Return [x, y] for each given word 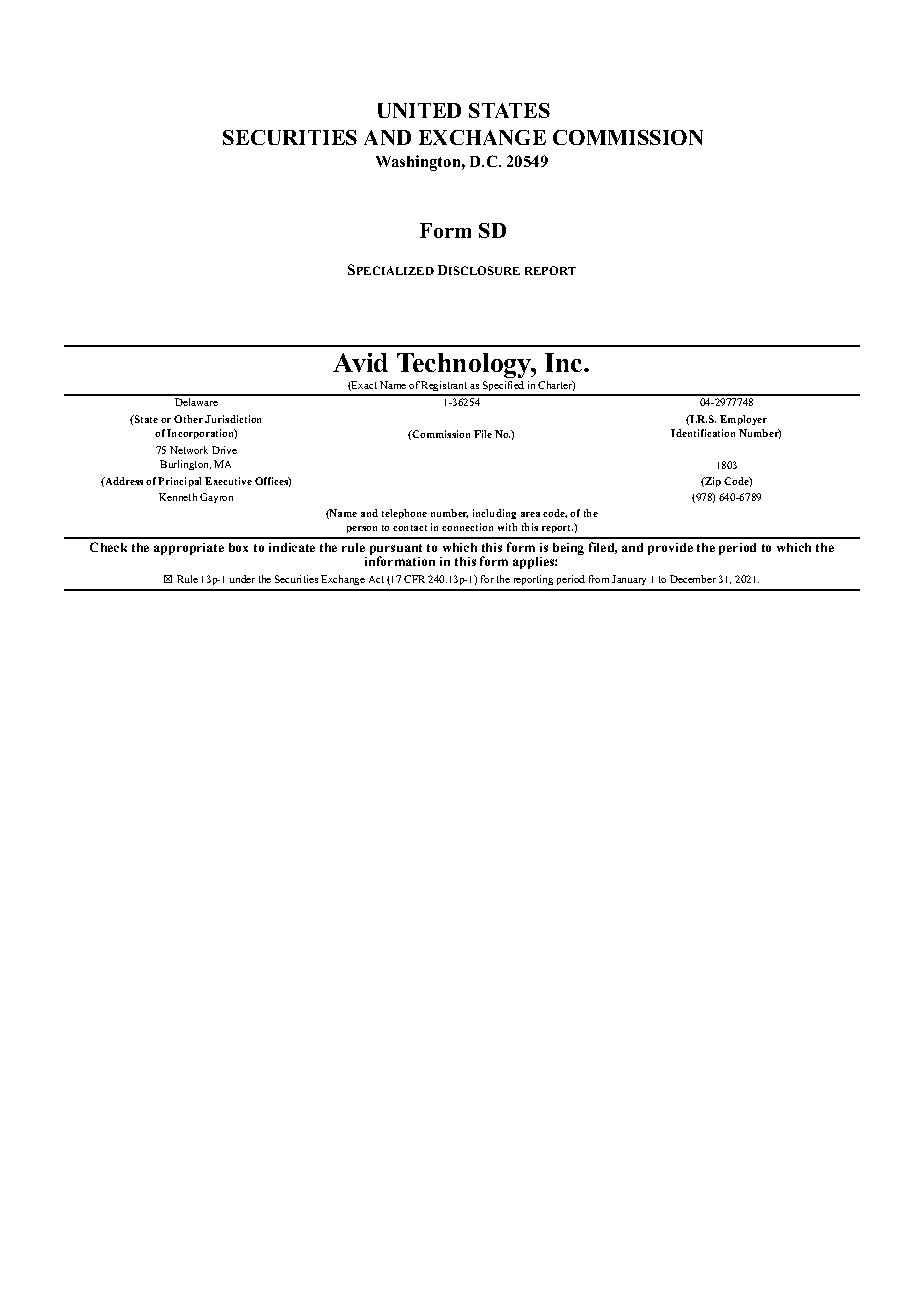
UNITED [419, 110]
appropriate [189, 549]
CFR [414, 579]
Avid [360, 362]
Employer [743, 420]
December [693, 579]
